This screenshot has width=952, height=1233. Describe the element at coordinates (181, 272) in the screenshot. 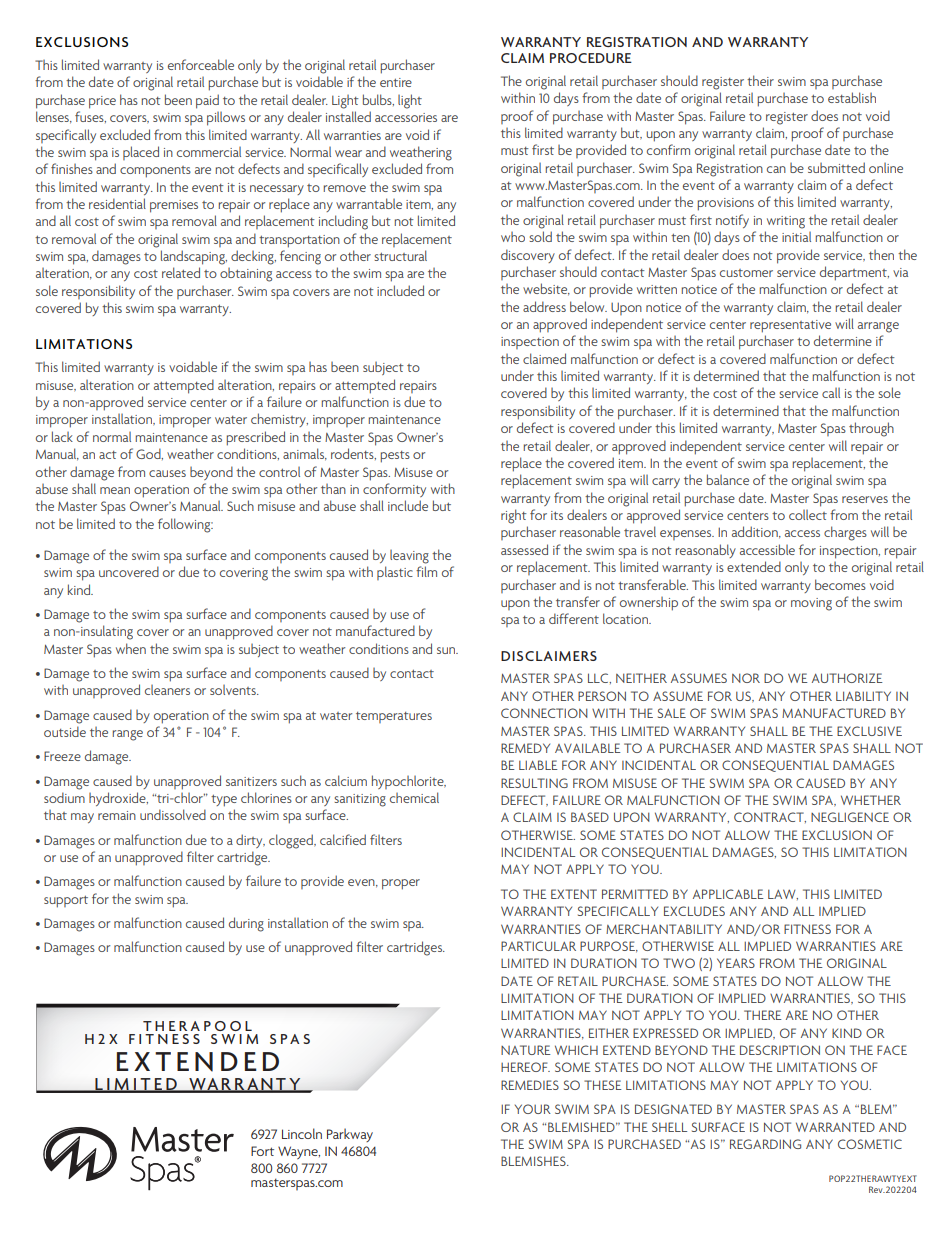

I see `related` at that location.
